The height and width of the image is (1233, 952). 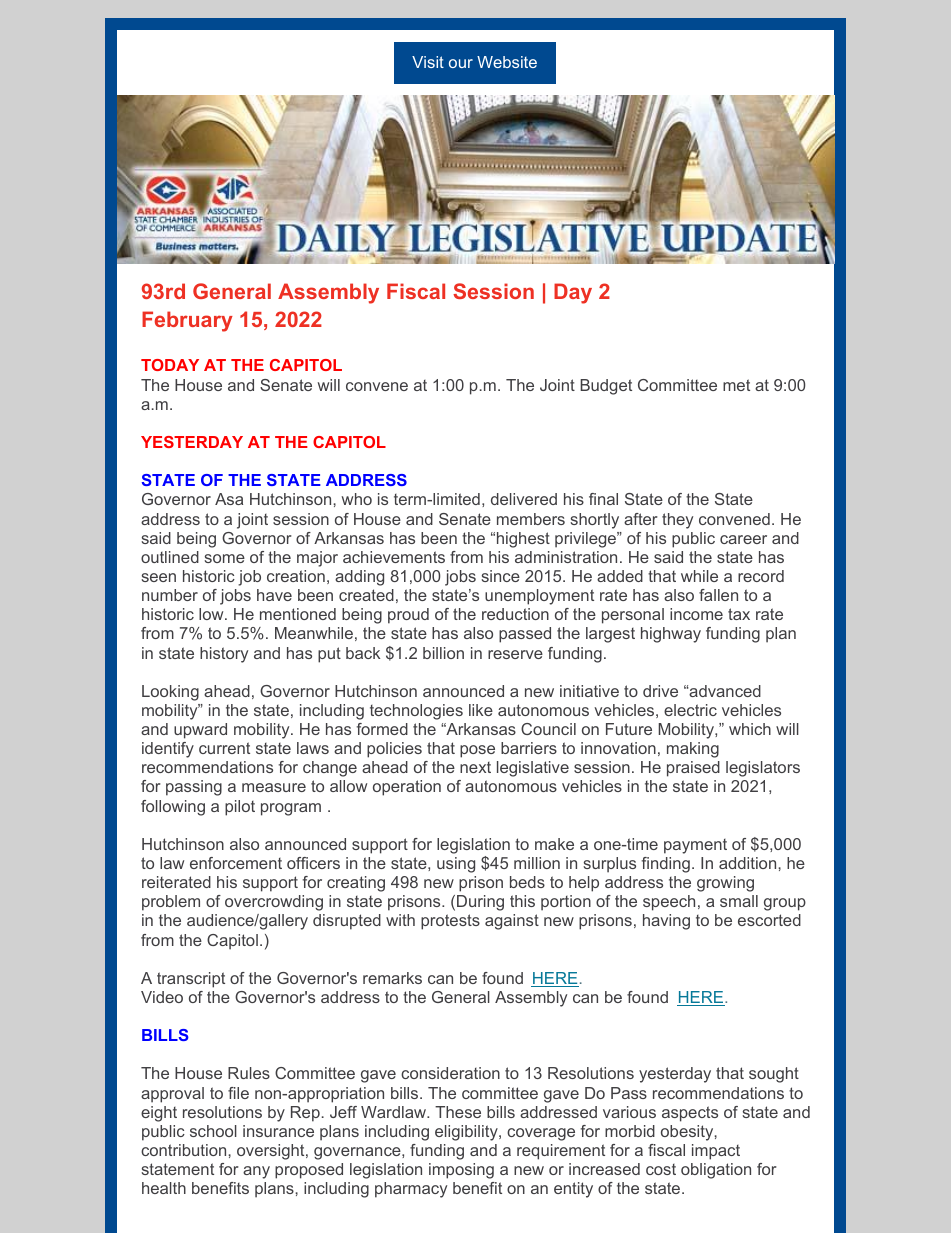 What do you see at coordinates (256, 1172) in the image?
I see `any` at bounding box center [256, 1172].
